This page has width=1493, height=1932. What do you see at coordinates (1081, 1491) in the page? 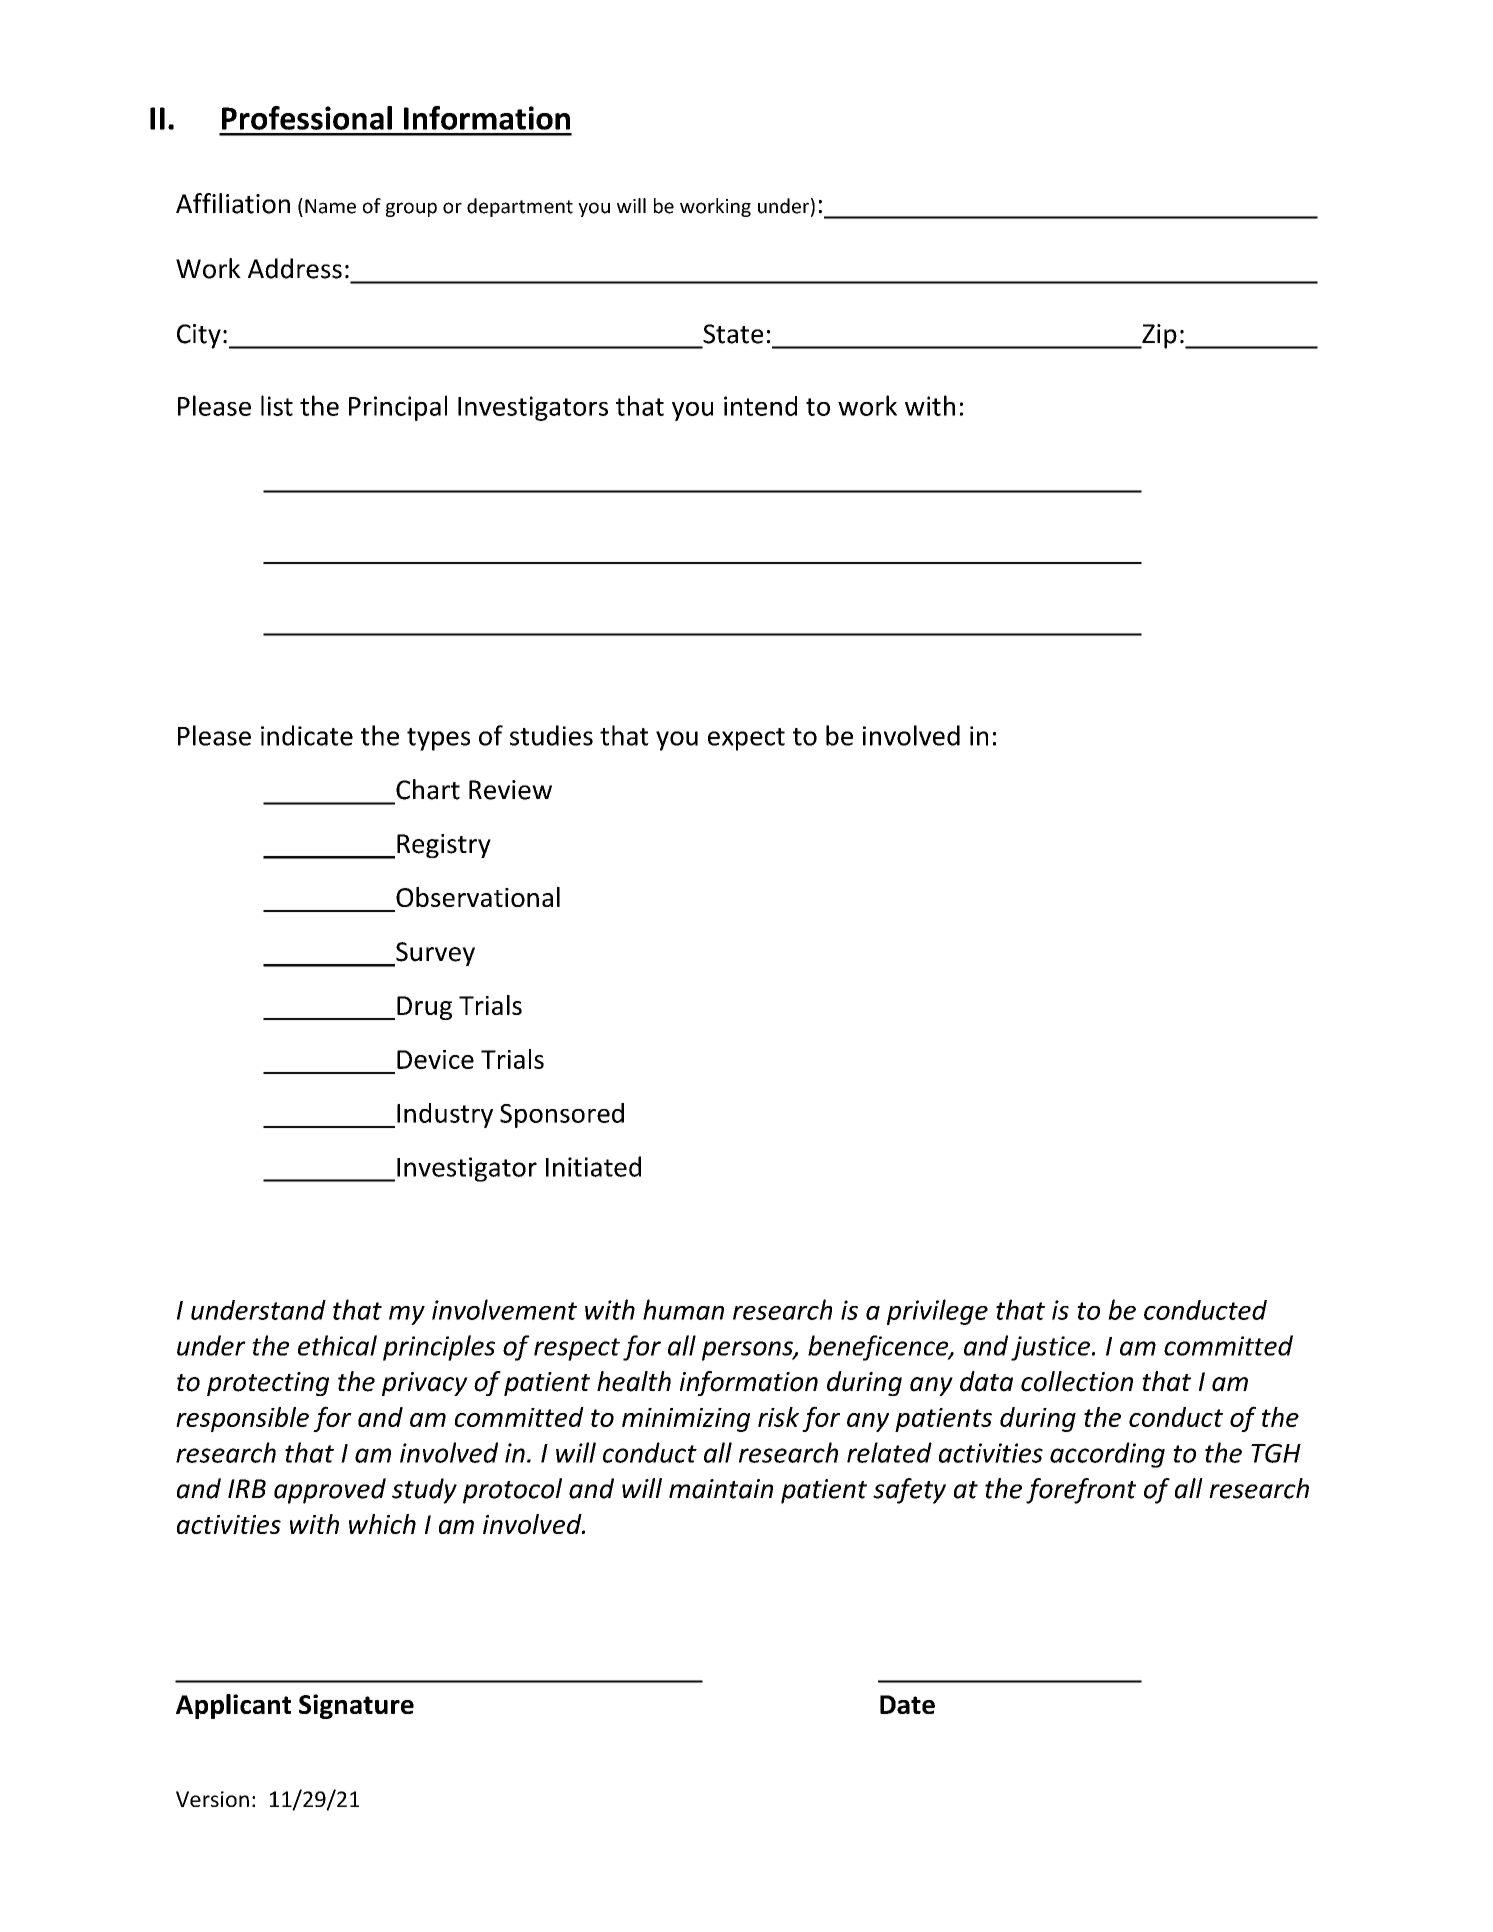
I see `forefront` at bounding box center [1081, 1491].
